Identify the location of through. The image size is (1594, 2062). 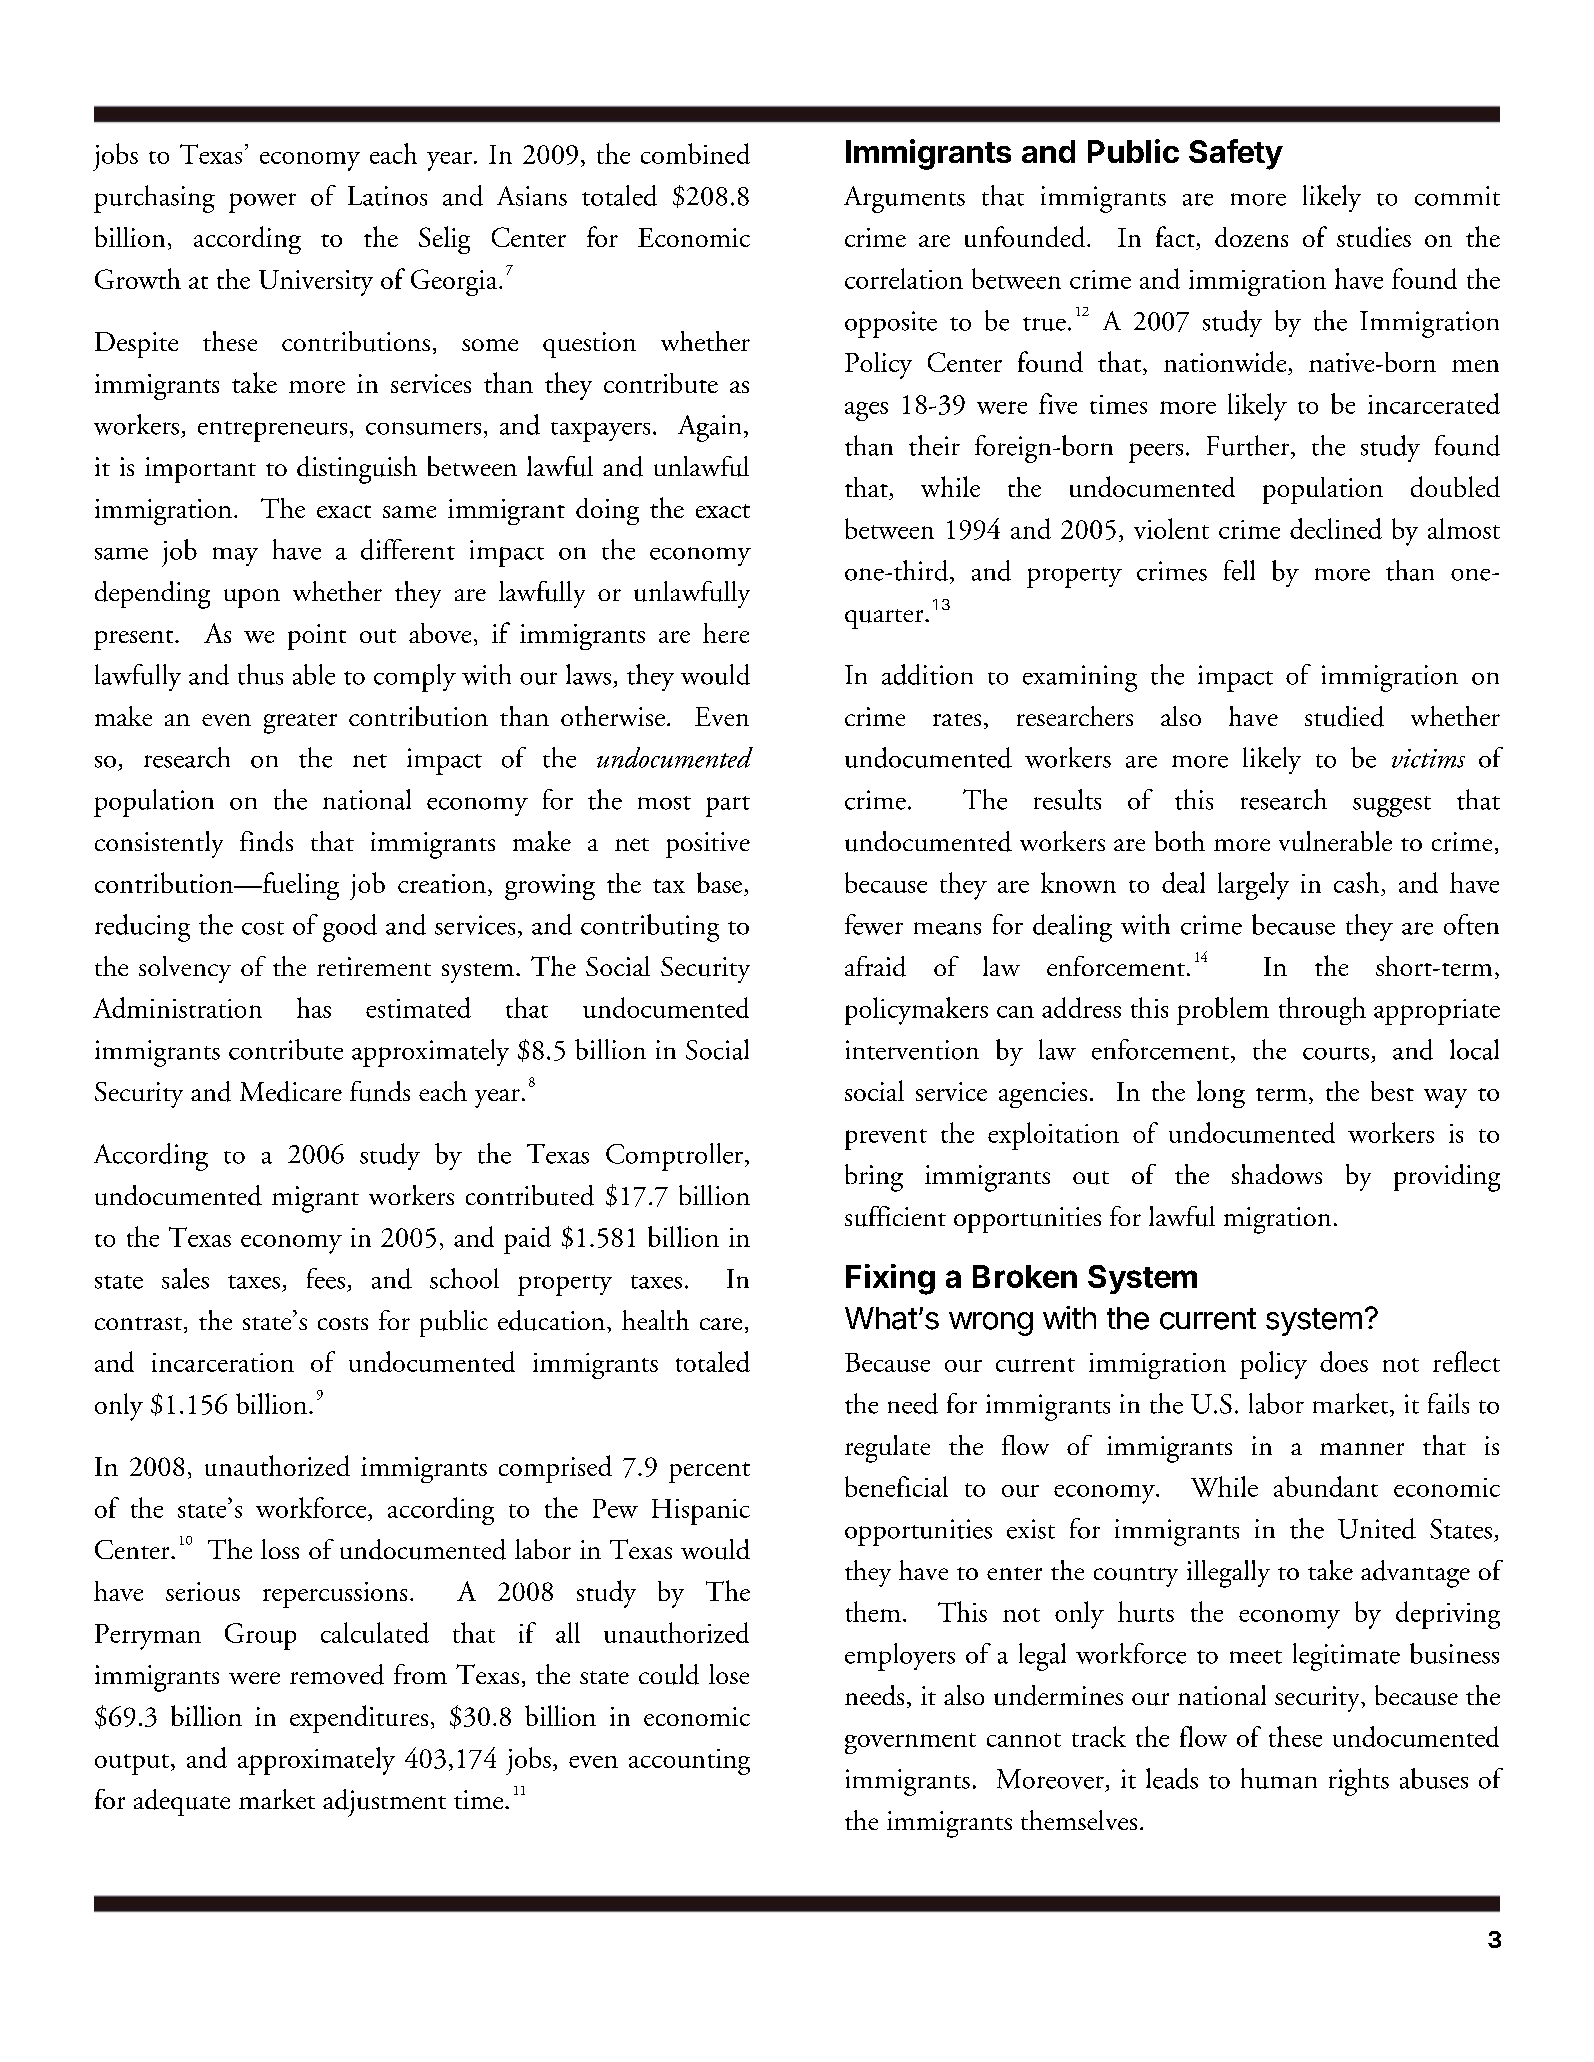
(1322, 1011).
